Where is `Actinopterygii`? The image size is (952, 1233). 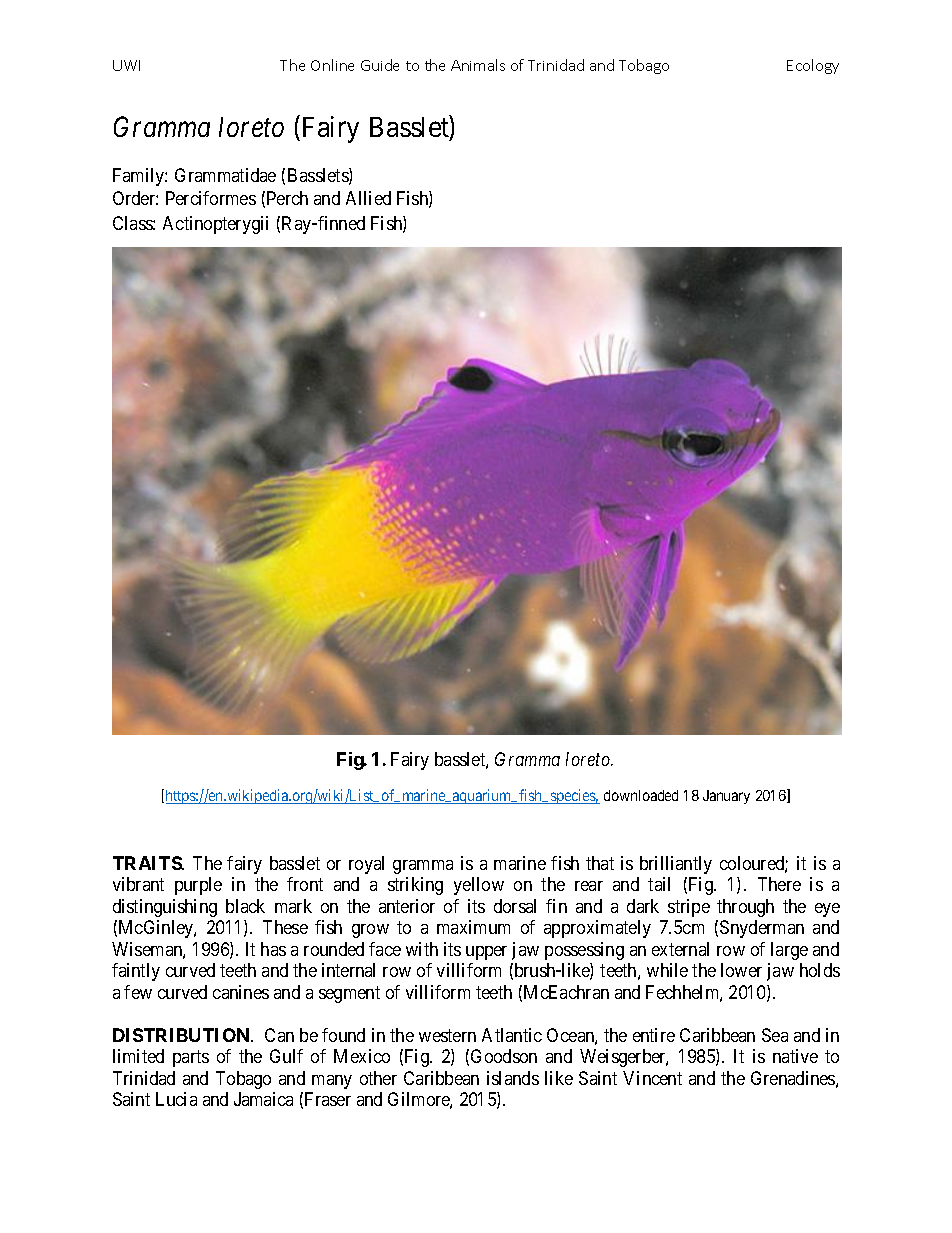
Actinopterygii is located at coordinates (215, 225).
